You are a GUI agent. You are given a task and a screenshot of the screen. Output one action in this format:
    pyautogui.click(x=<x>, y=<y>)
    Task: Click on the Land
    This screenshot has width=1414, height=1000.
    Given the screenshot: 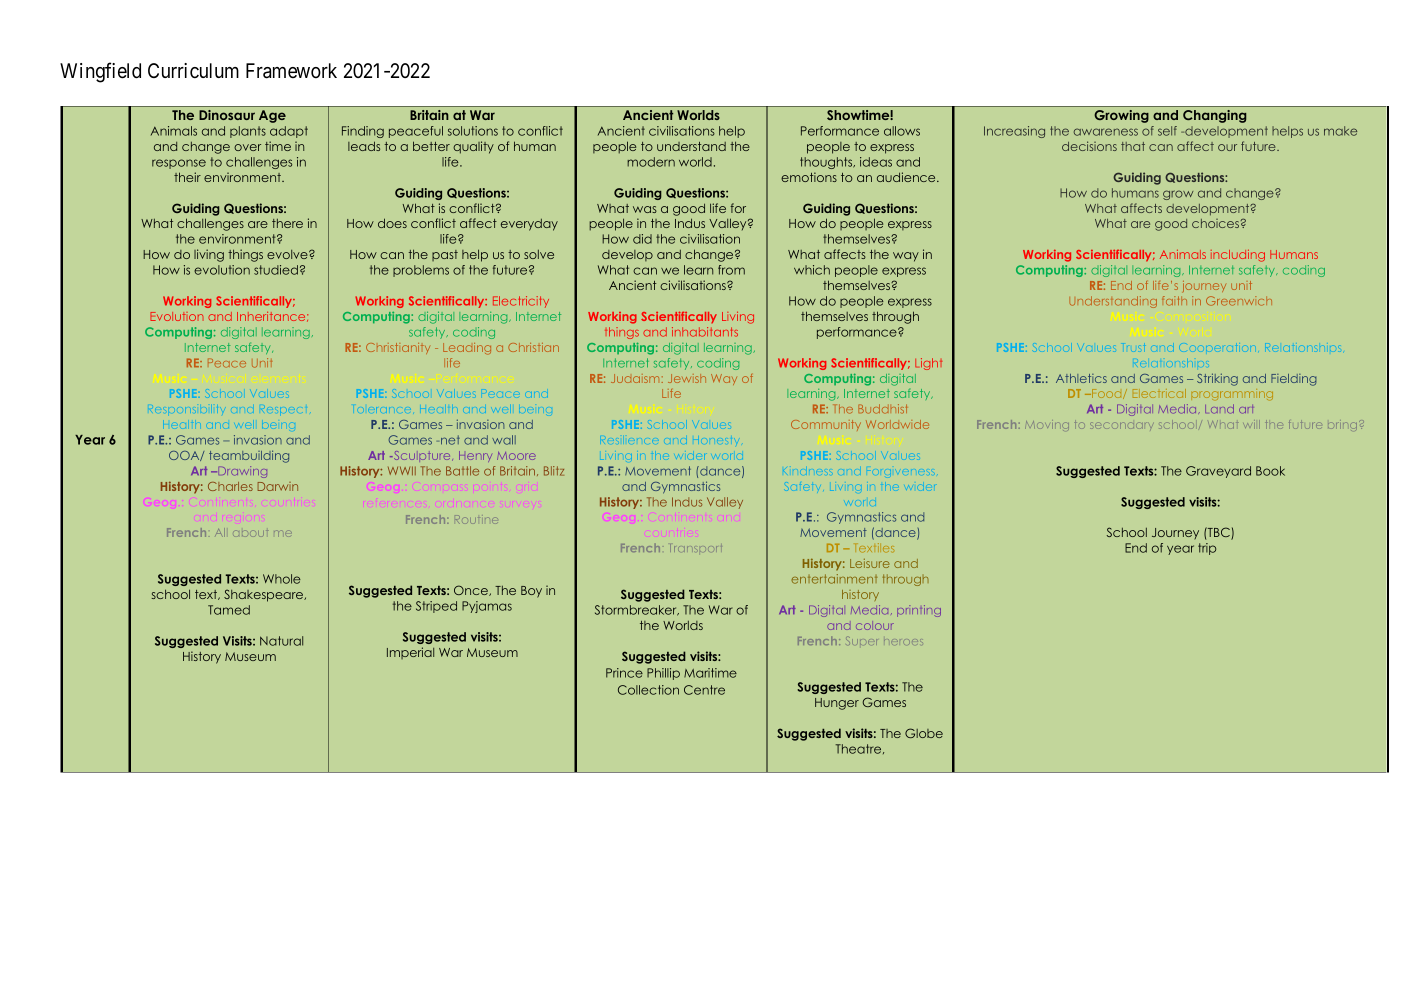 What is the action you would take?
    pyautogui.click(x=1219, y=409)
